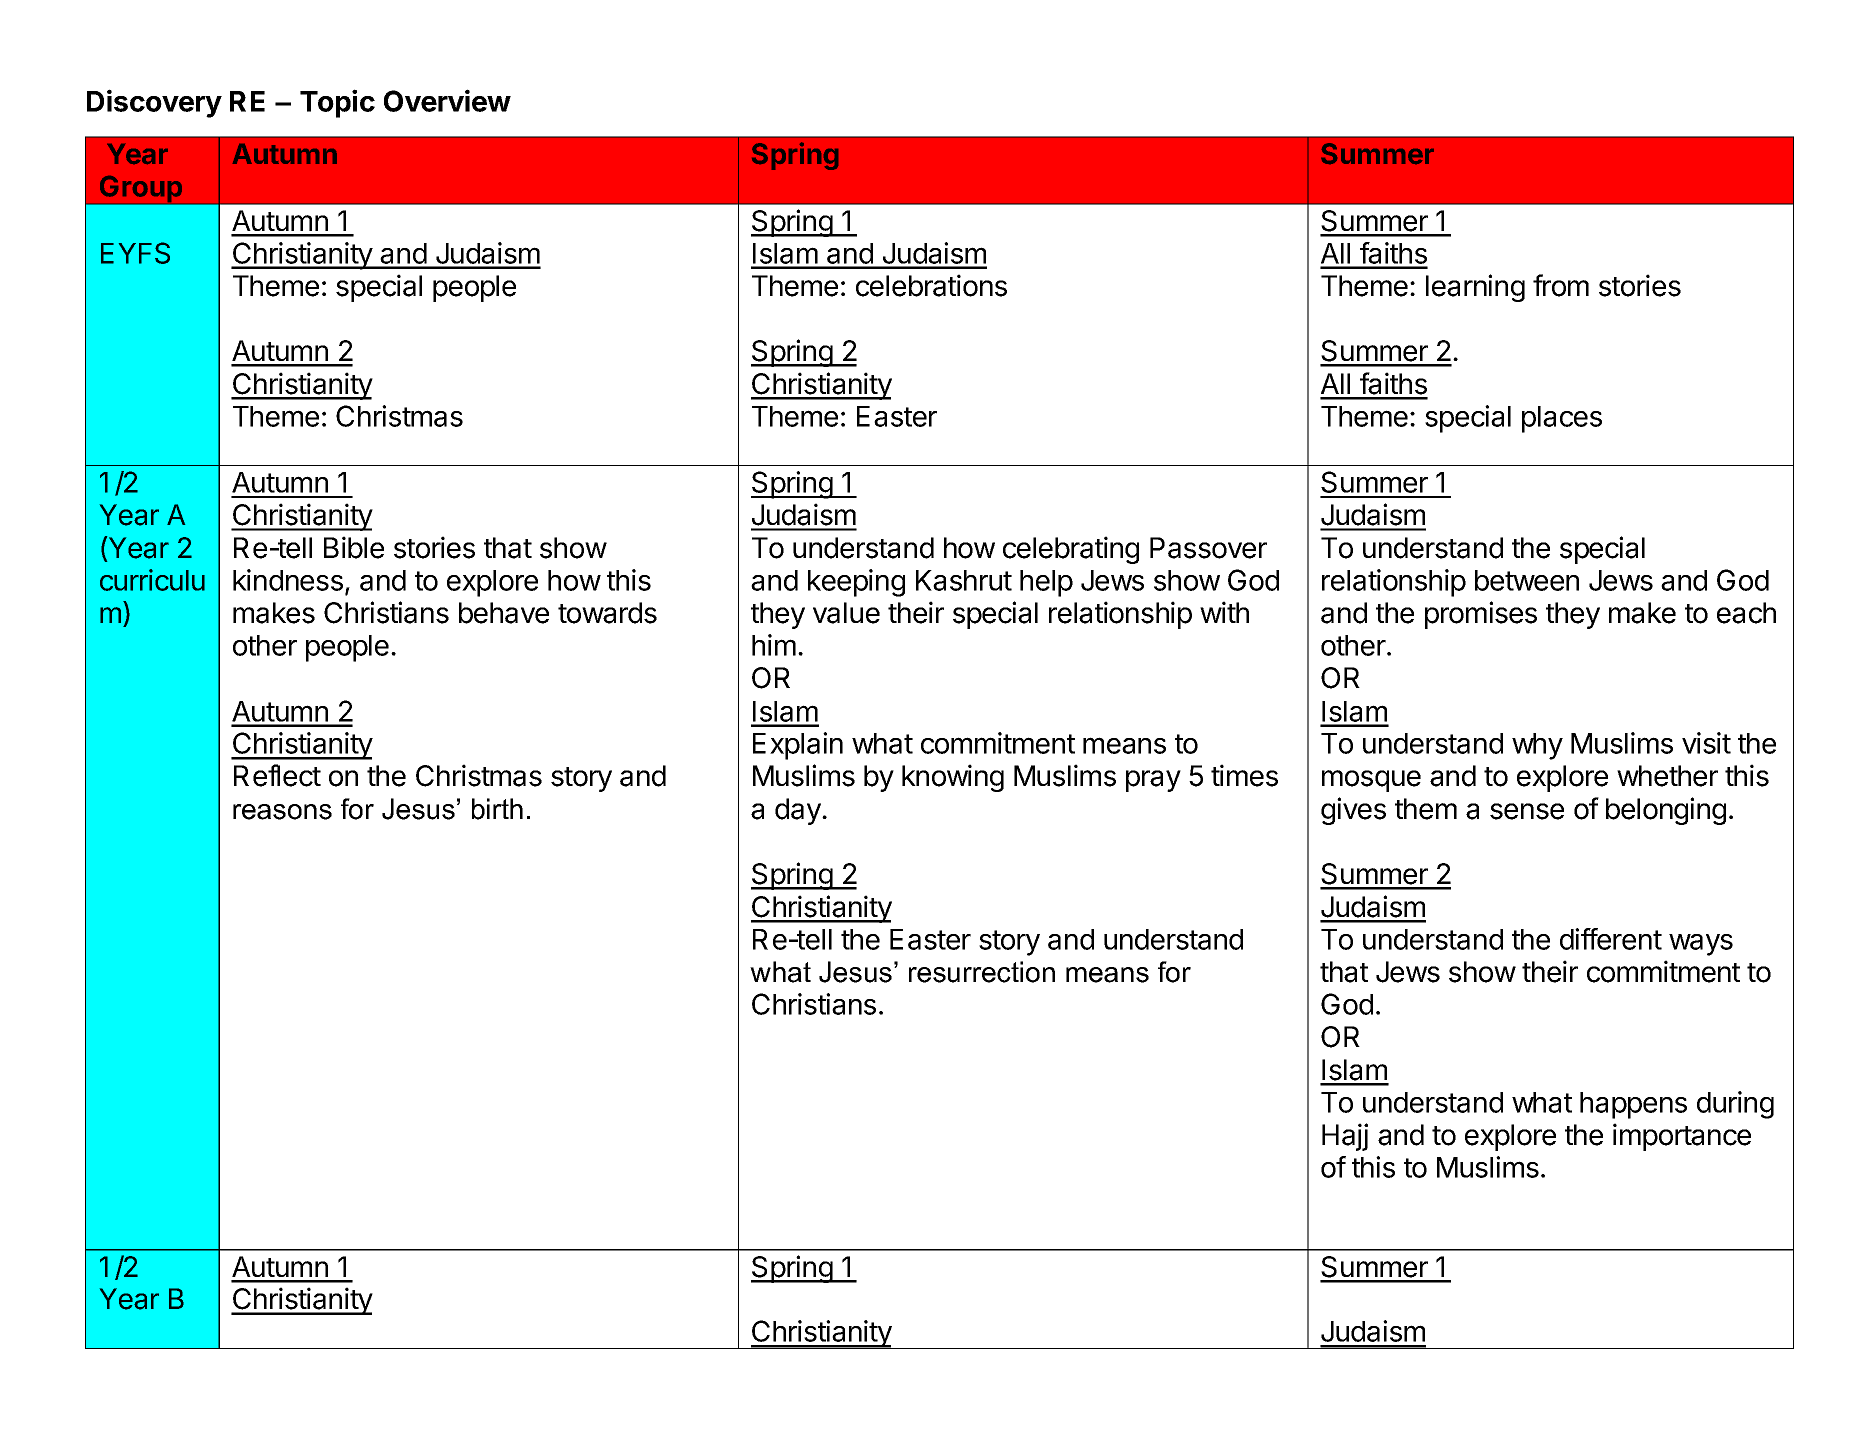 This screenshot has width=1871, height=1446. Describe the element at coordinates (1481, 615) in the screenshot. I see `promises` at that location.
